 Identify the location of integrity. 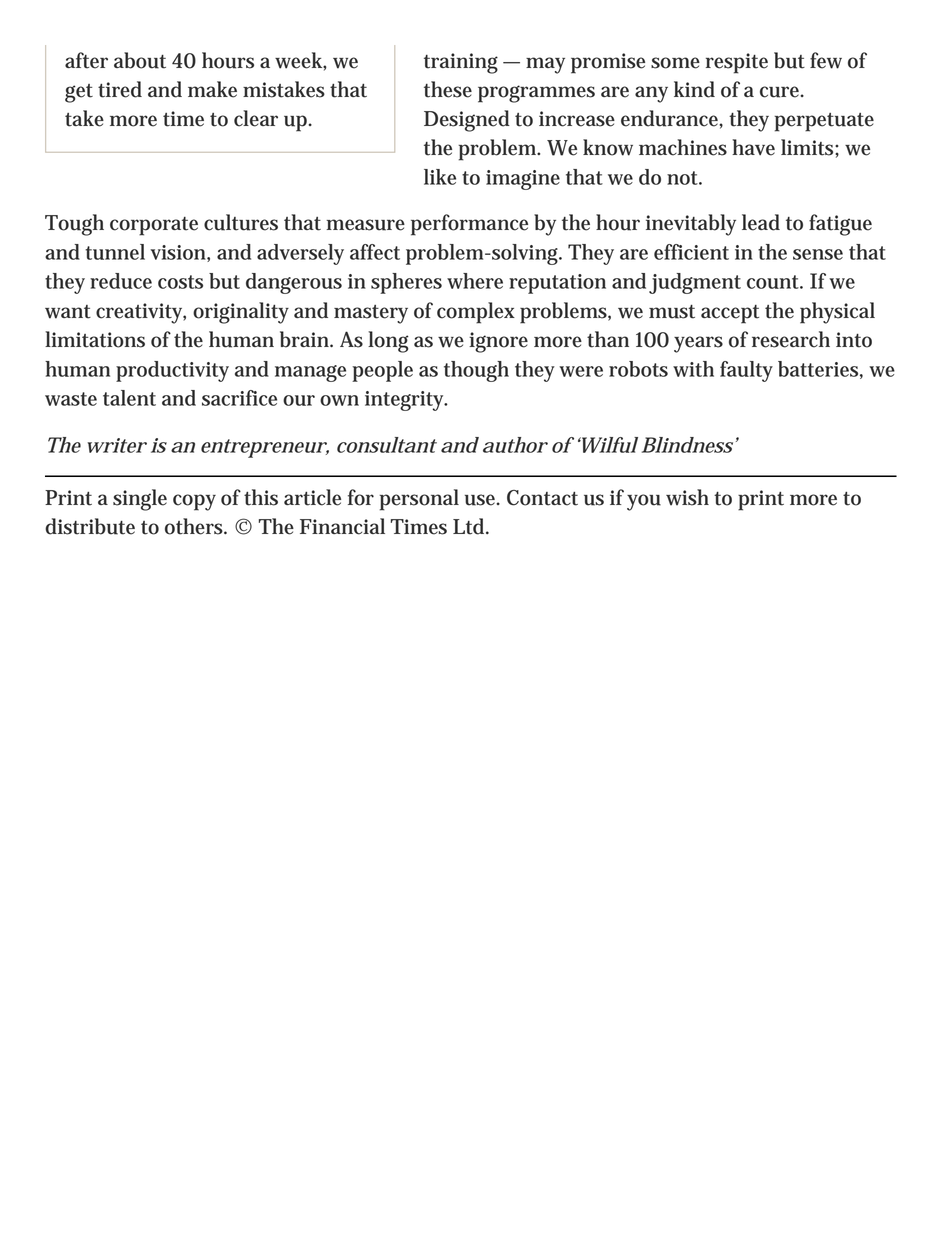
(406, 401).
